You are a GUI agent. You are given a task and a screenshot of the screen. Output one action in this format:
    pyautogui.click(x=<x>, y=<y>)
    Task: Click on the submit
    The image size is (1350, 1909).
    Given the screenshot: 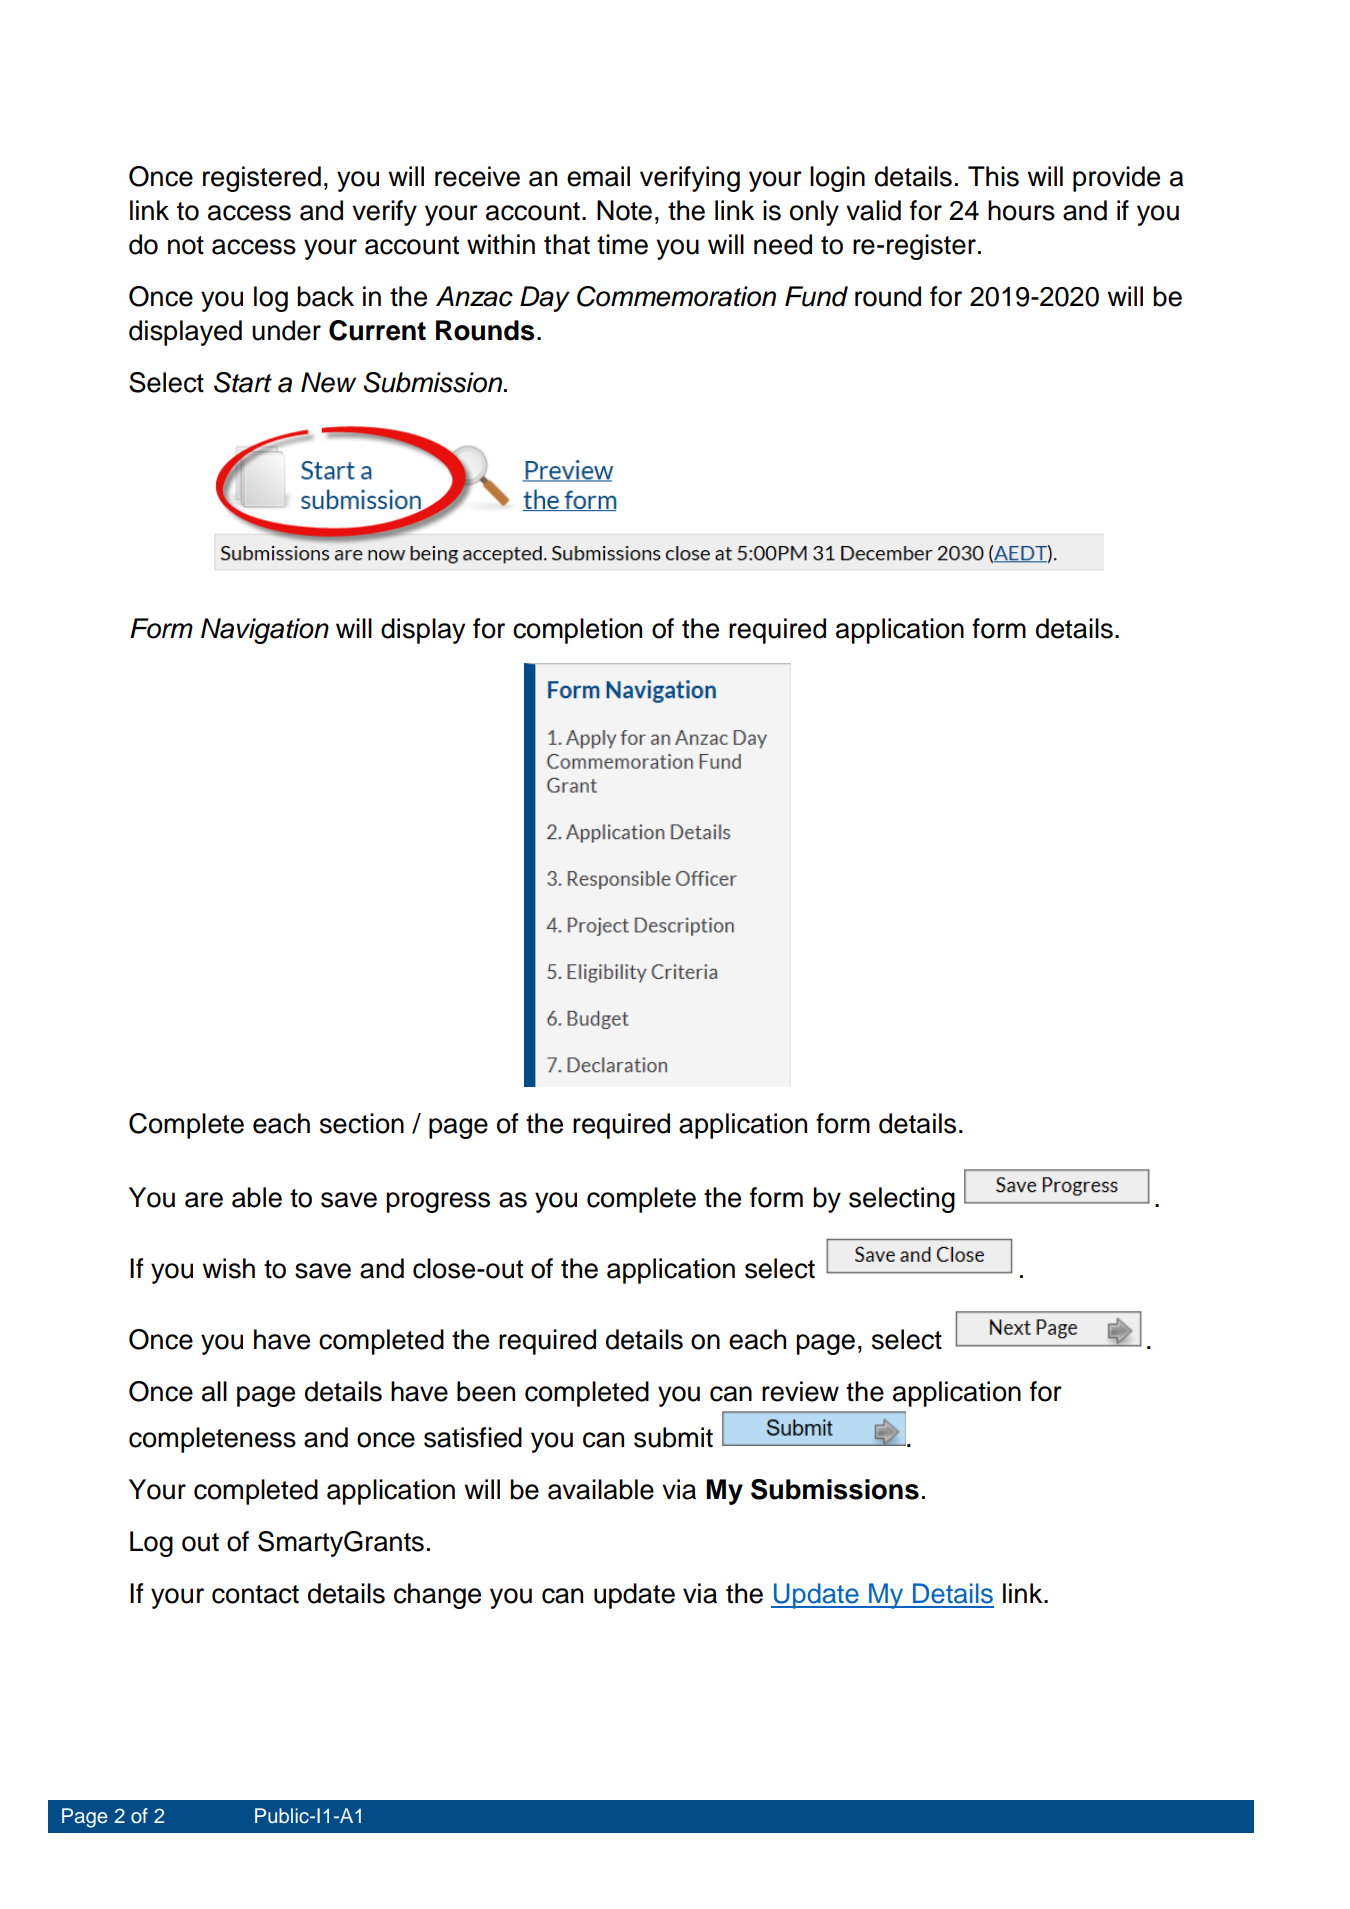 What is the action you would take?
    pyautogui.click(x=673, y=1437)
